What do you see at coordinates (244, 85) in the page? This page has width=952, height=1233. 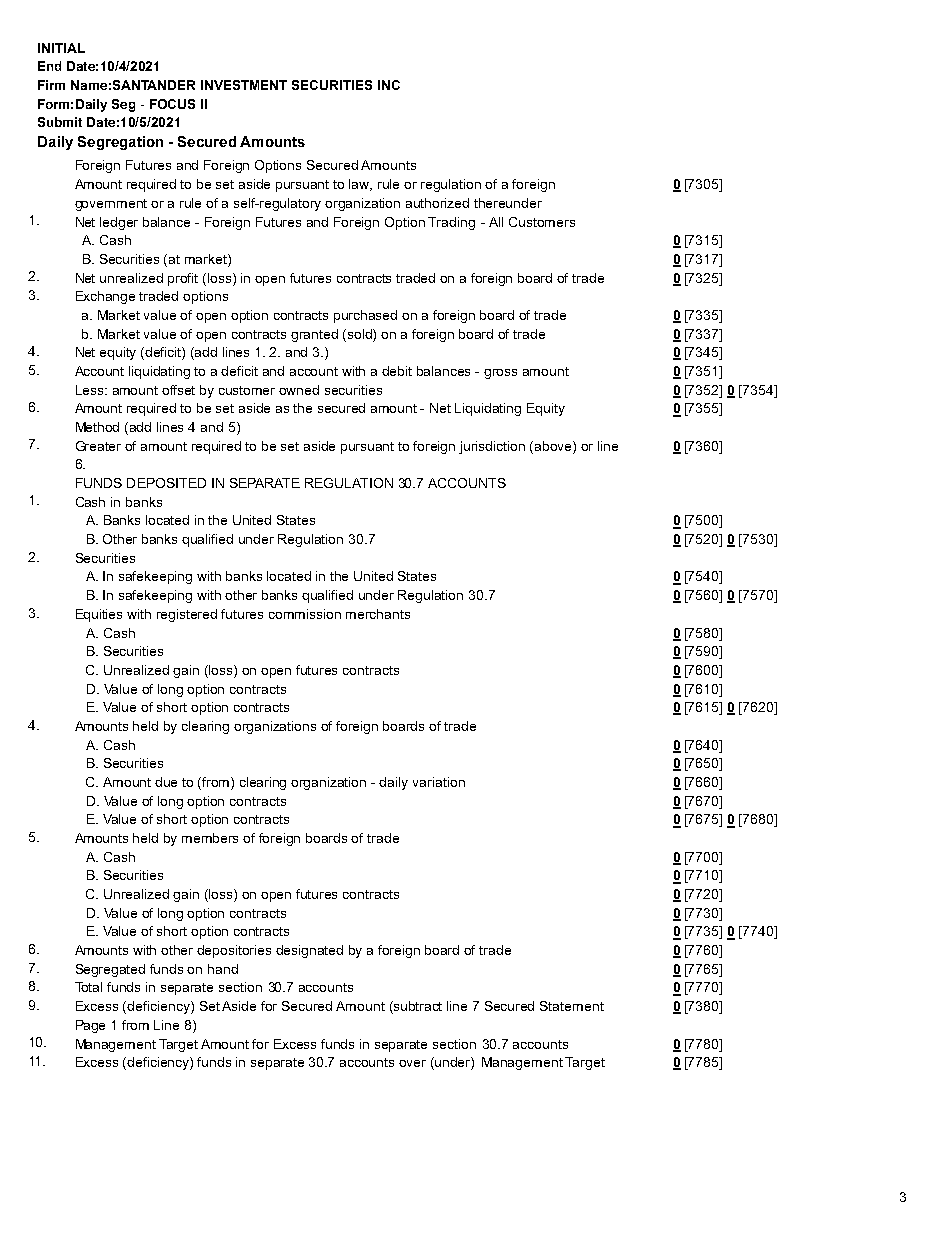 I see `INVESTMENT` at bounding box center [244, 85].
